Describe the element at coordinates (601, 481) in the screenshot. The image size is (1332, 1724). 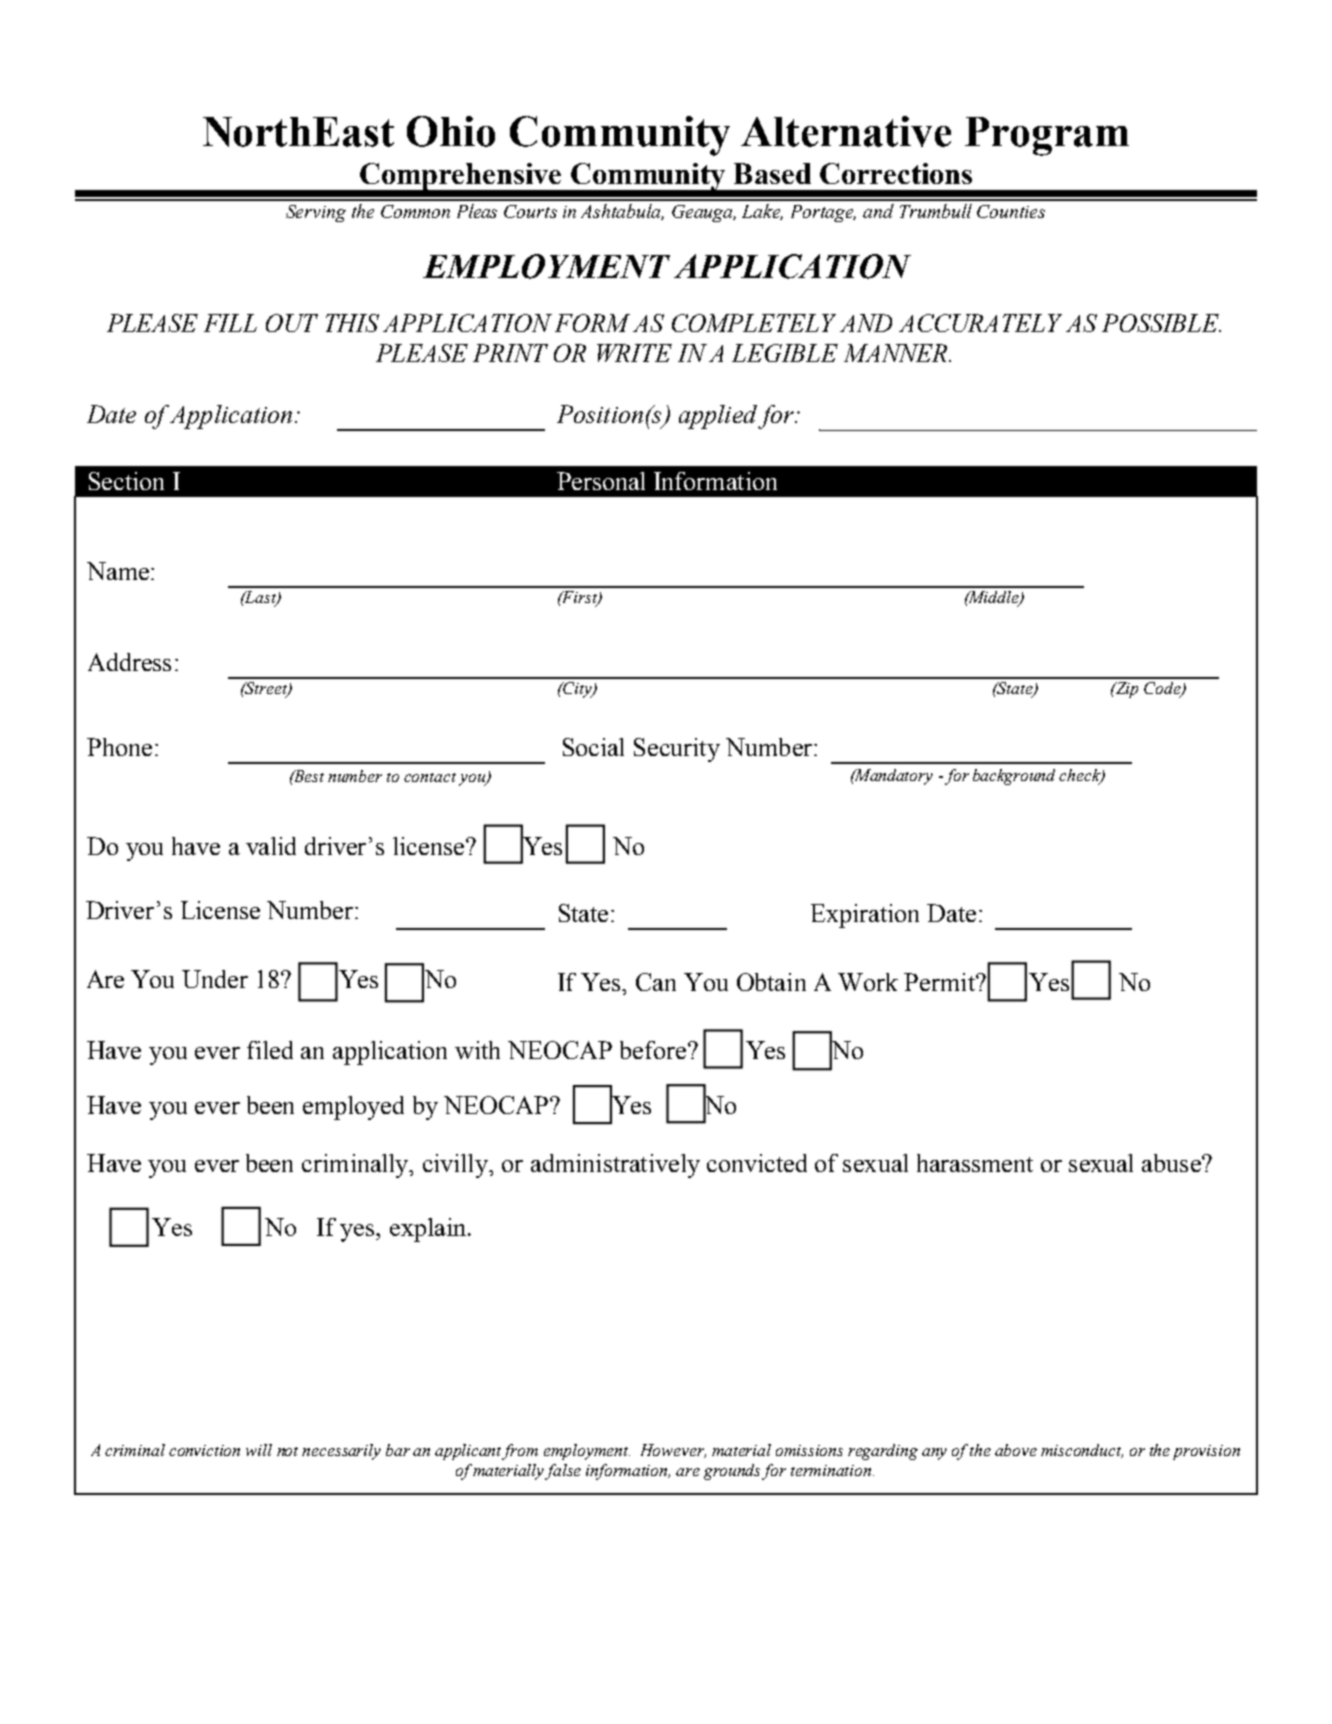
I see `Personal` at that location.
